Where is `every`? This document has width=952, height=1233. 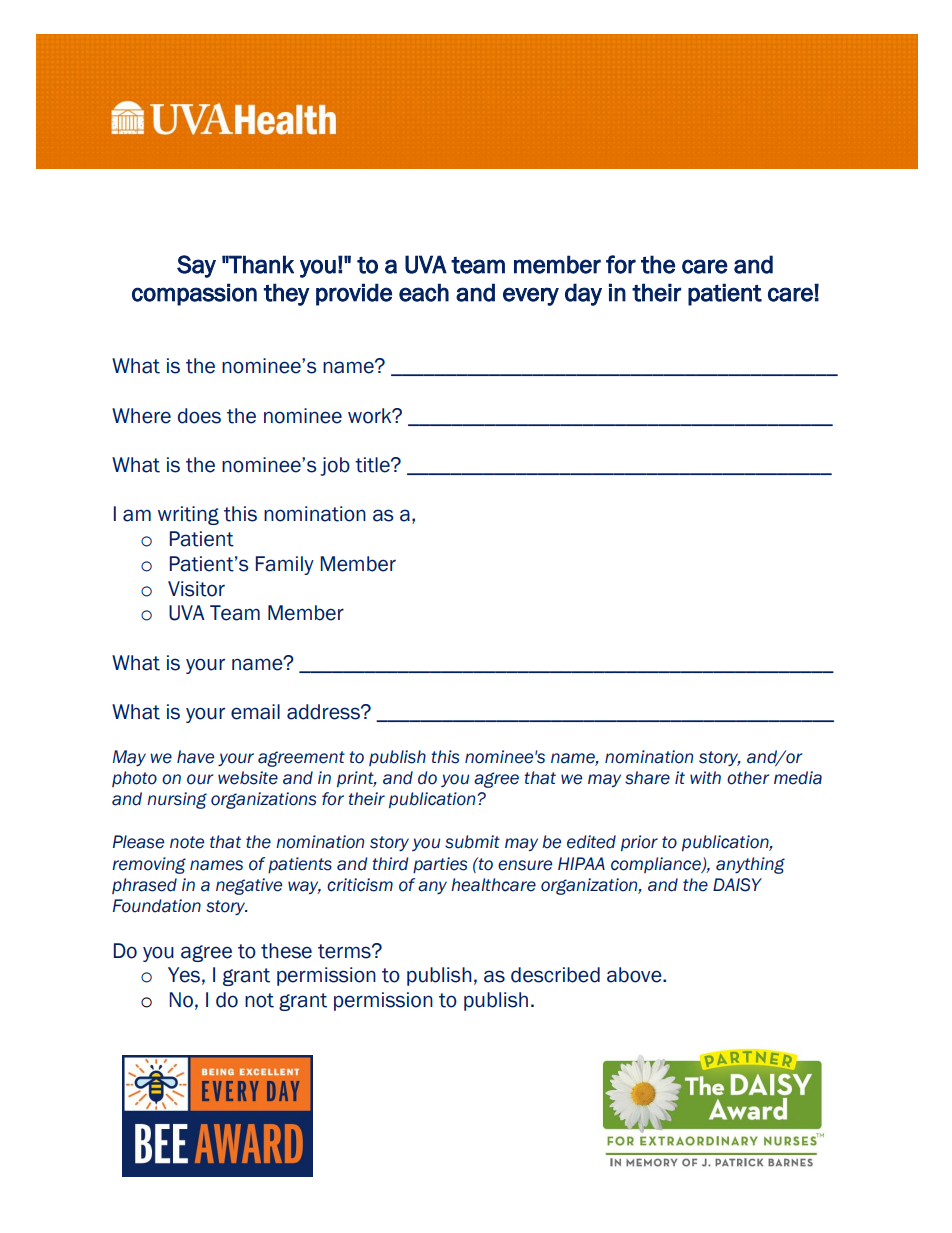
every is located at coordinates (531, 296).
